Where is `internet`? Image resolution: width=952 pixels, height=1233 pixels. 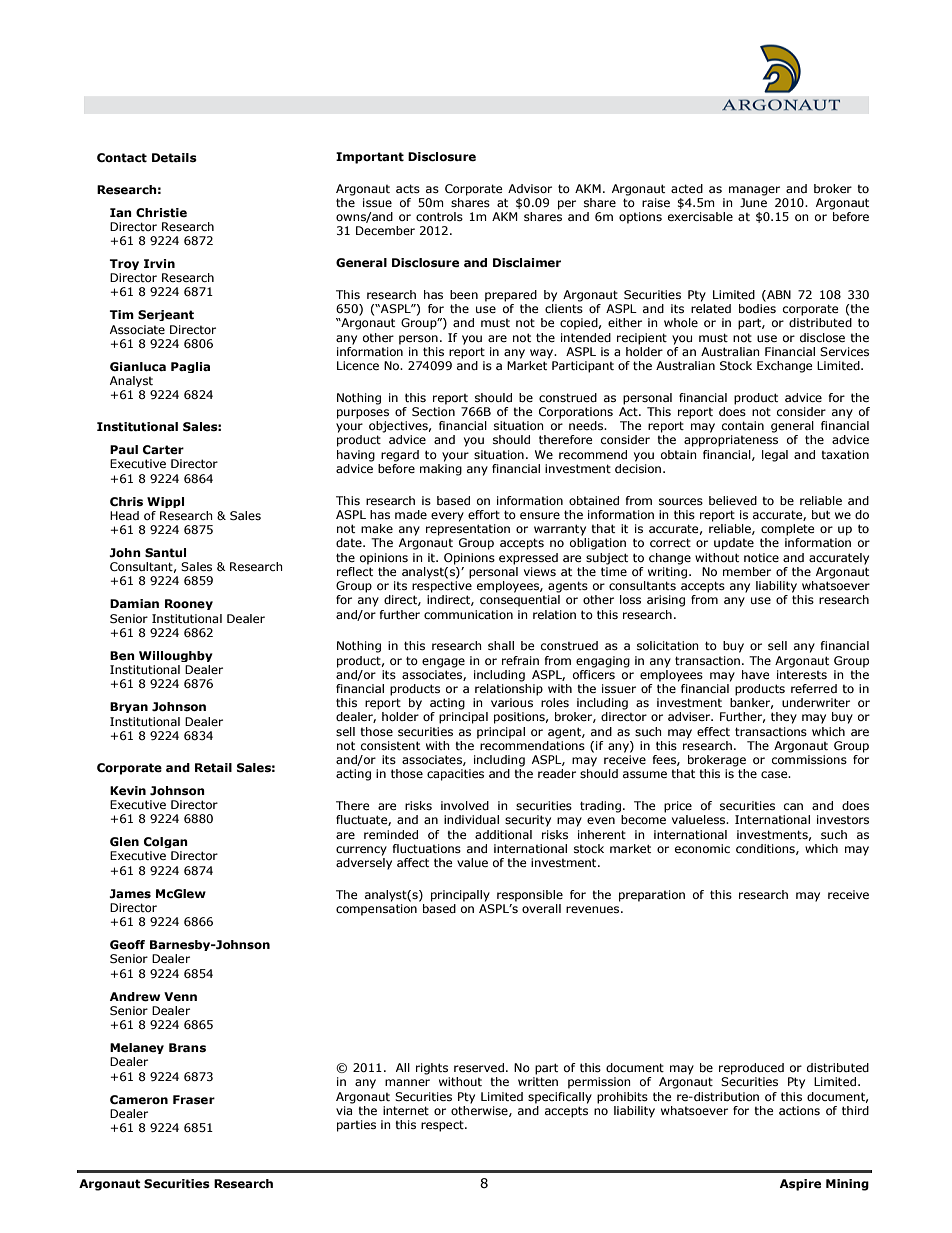
internet is located at coordinates (406, 1110).
